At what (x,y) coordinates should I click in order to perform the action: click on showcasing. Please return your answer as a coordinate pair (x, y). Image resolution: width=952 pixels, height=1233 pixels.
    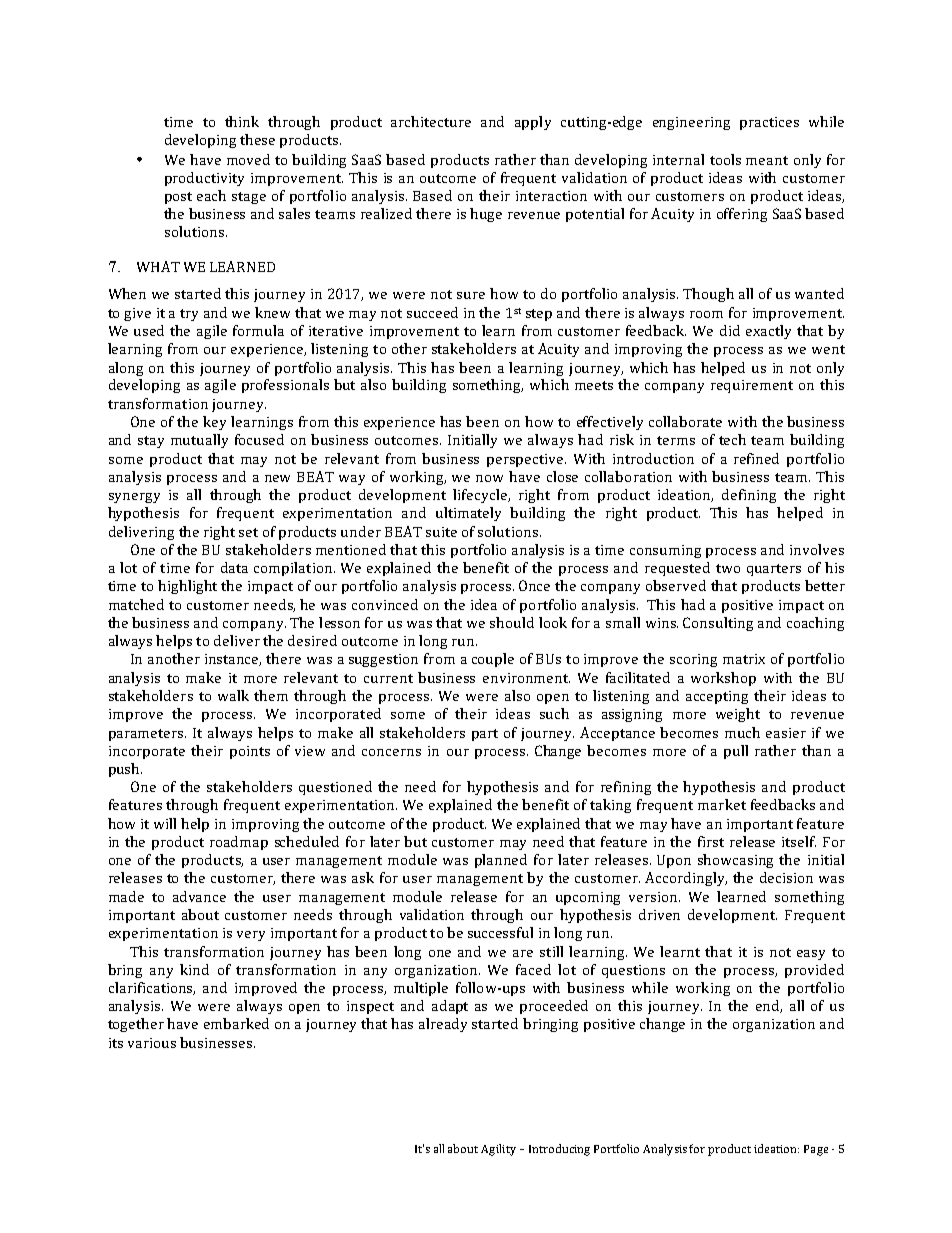
    Looking at the image, I should click on (735, 861).
